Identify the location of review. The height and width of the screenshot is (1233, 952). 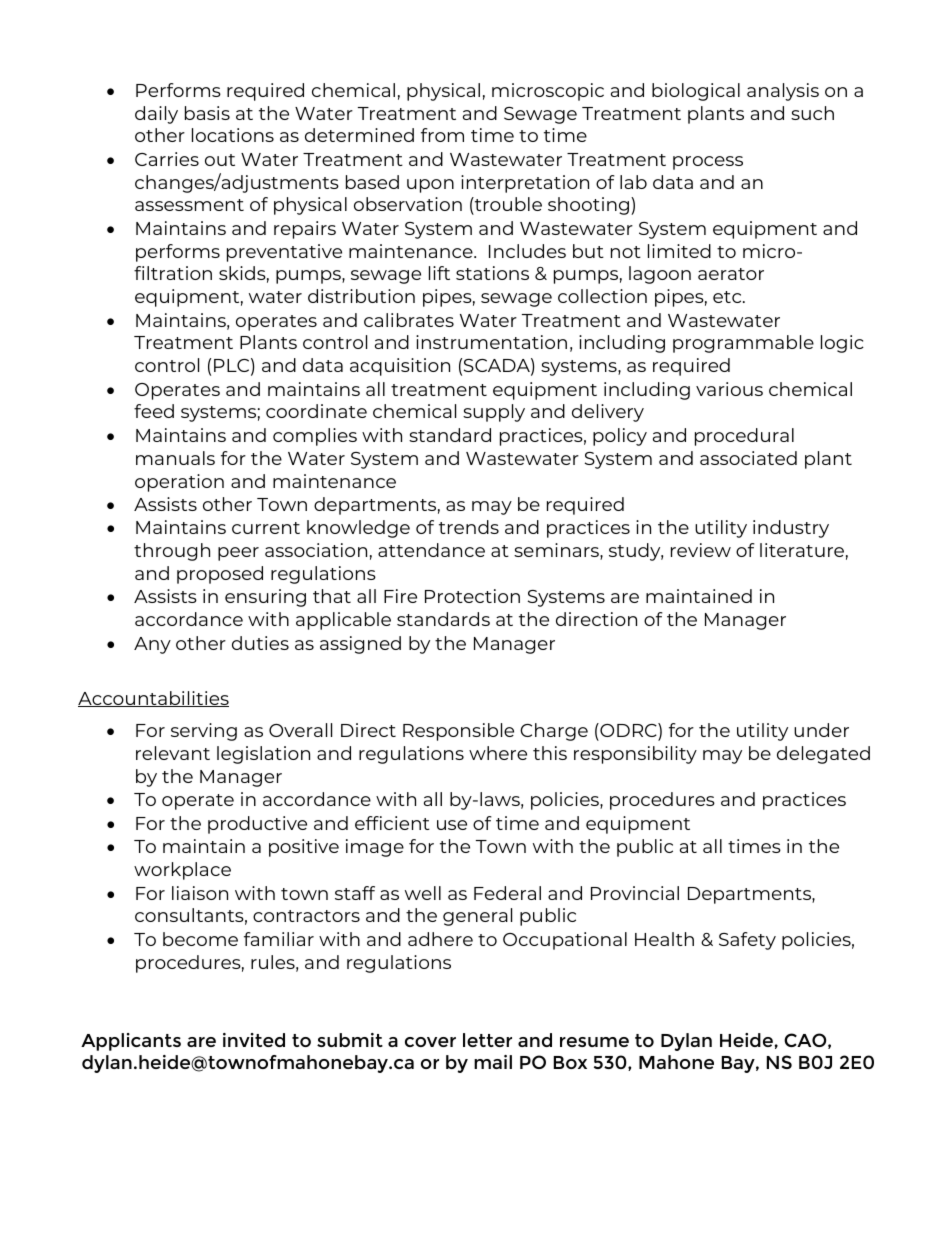
(701, 550).
